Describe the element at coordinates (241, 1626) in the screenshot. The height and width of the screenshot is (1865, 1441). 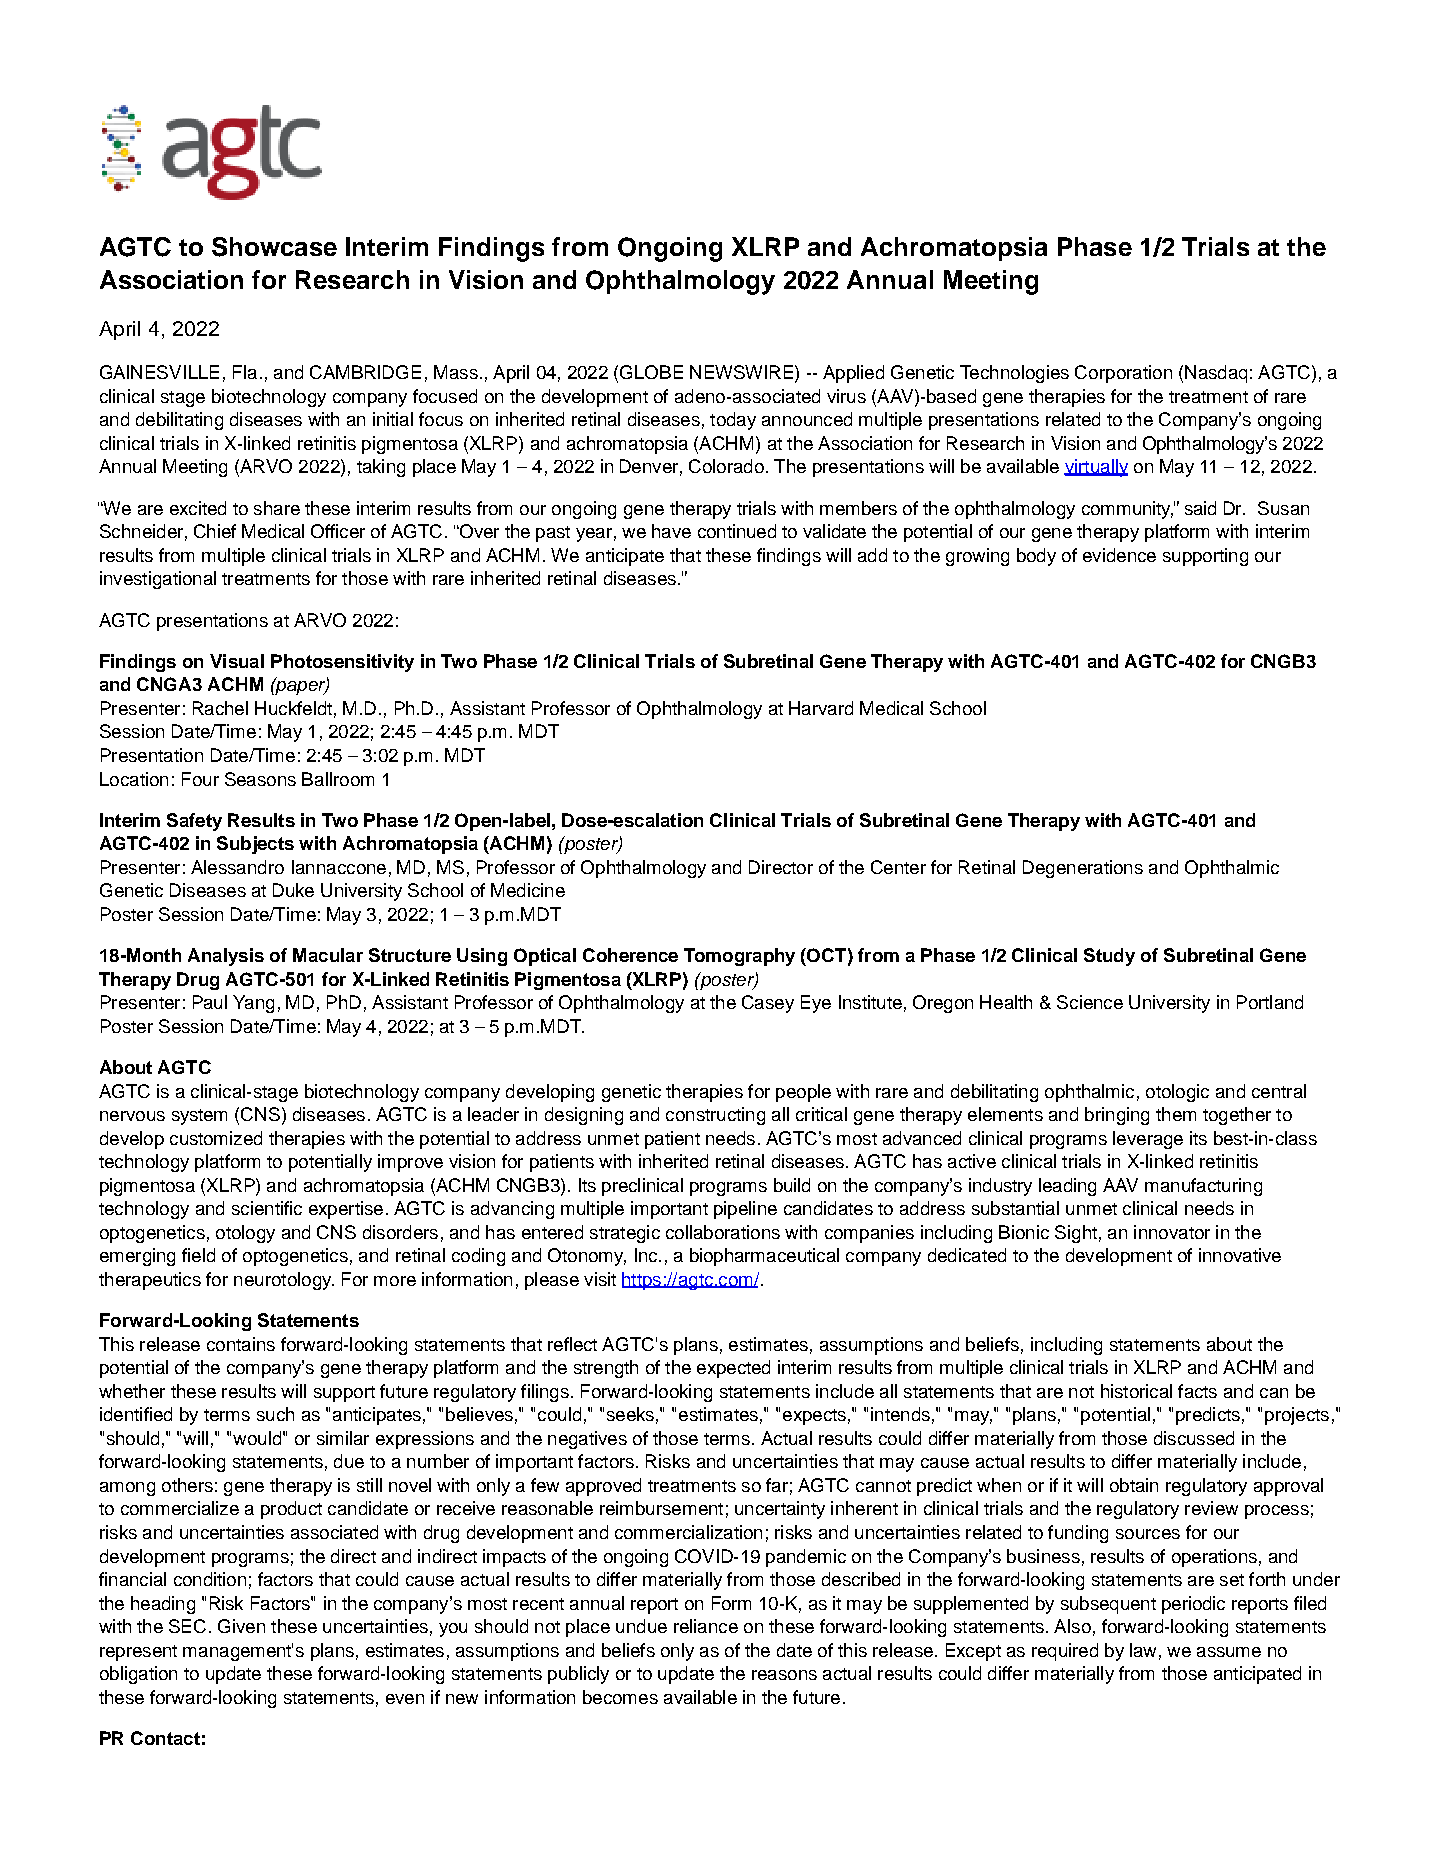
I see `Given` at that location.
